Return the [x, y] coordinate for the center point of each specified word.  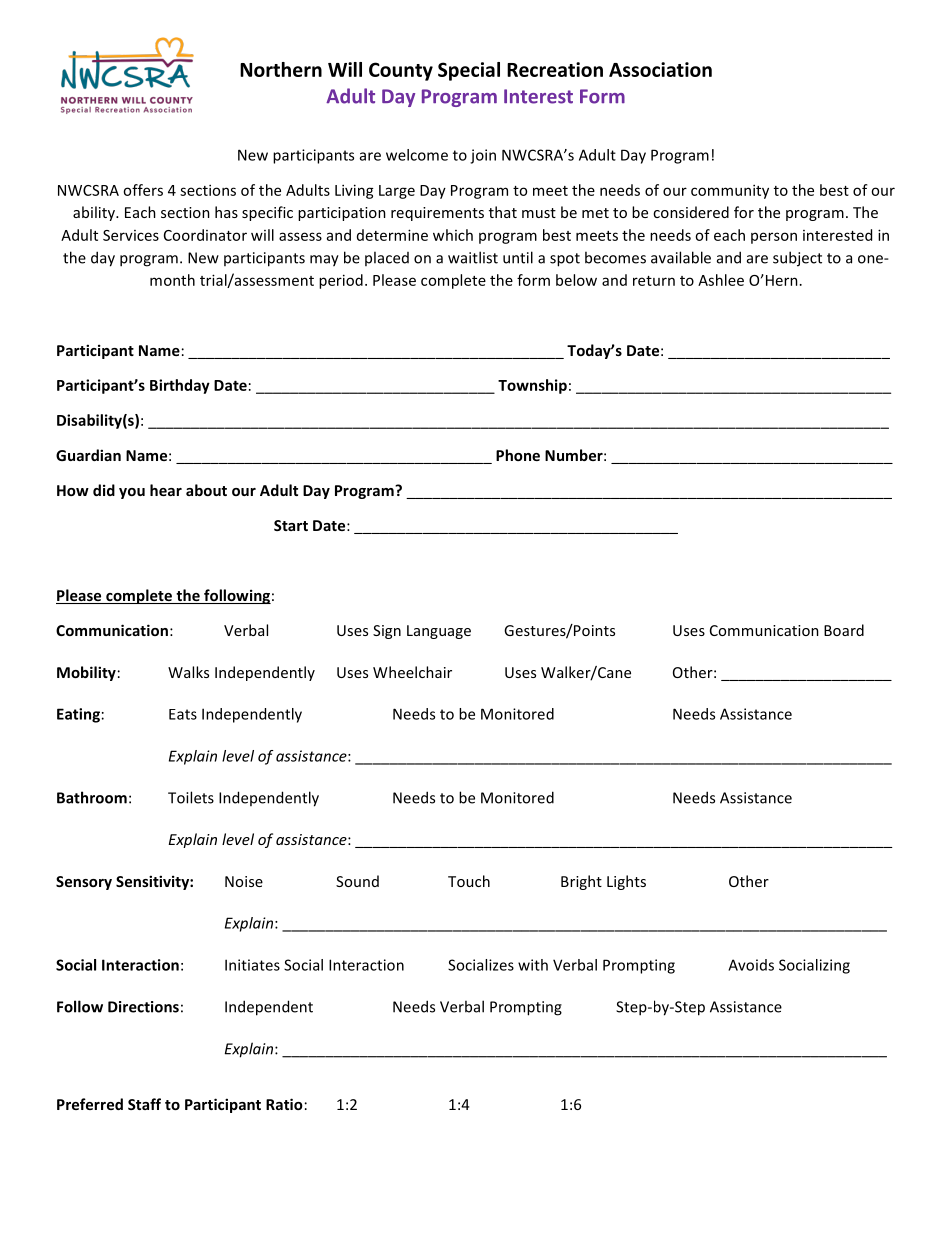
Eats [183, 714]
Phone [518, 455]
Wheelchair [412, 672]
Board [844, 630]
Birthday [180, 386]
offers [143, 190]
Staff [144, 1104]
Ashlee [721, 280]
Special [469, 71]
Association [660, 69]
